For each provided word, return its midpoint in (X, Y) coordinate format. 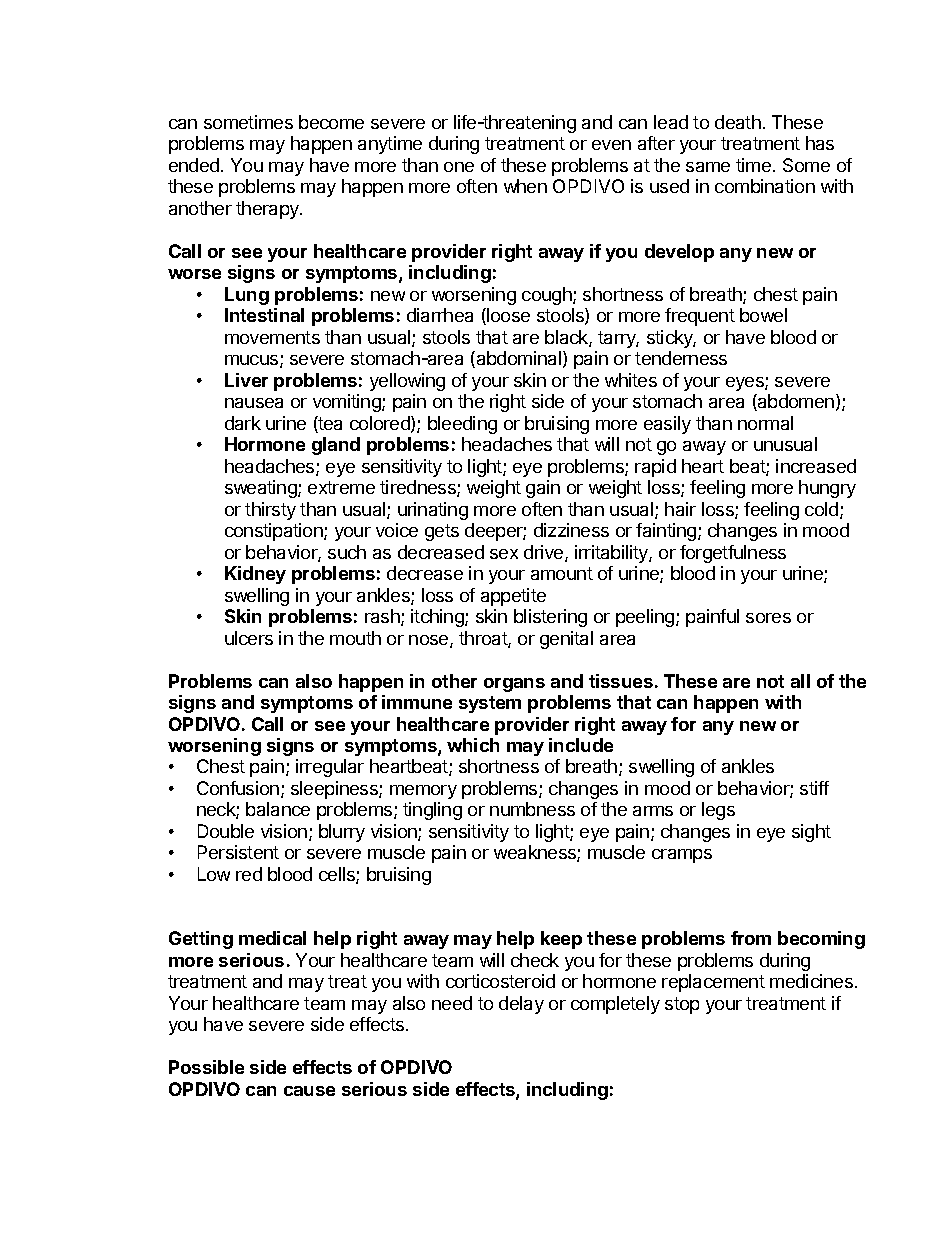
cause (309, 1091)
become (331, 122)
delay (521, 1005)
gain (543, 489)
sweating (262, 489)
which (473, 745)
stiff (814, 788)
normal (765, 423)
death (738, 122)
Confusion (238, 788)
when (525, 186)
